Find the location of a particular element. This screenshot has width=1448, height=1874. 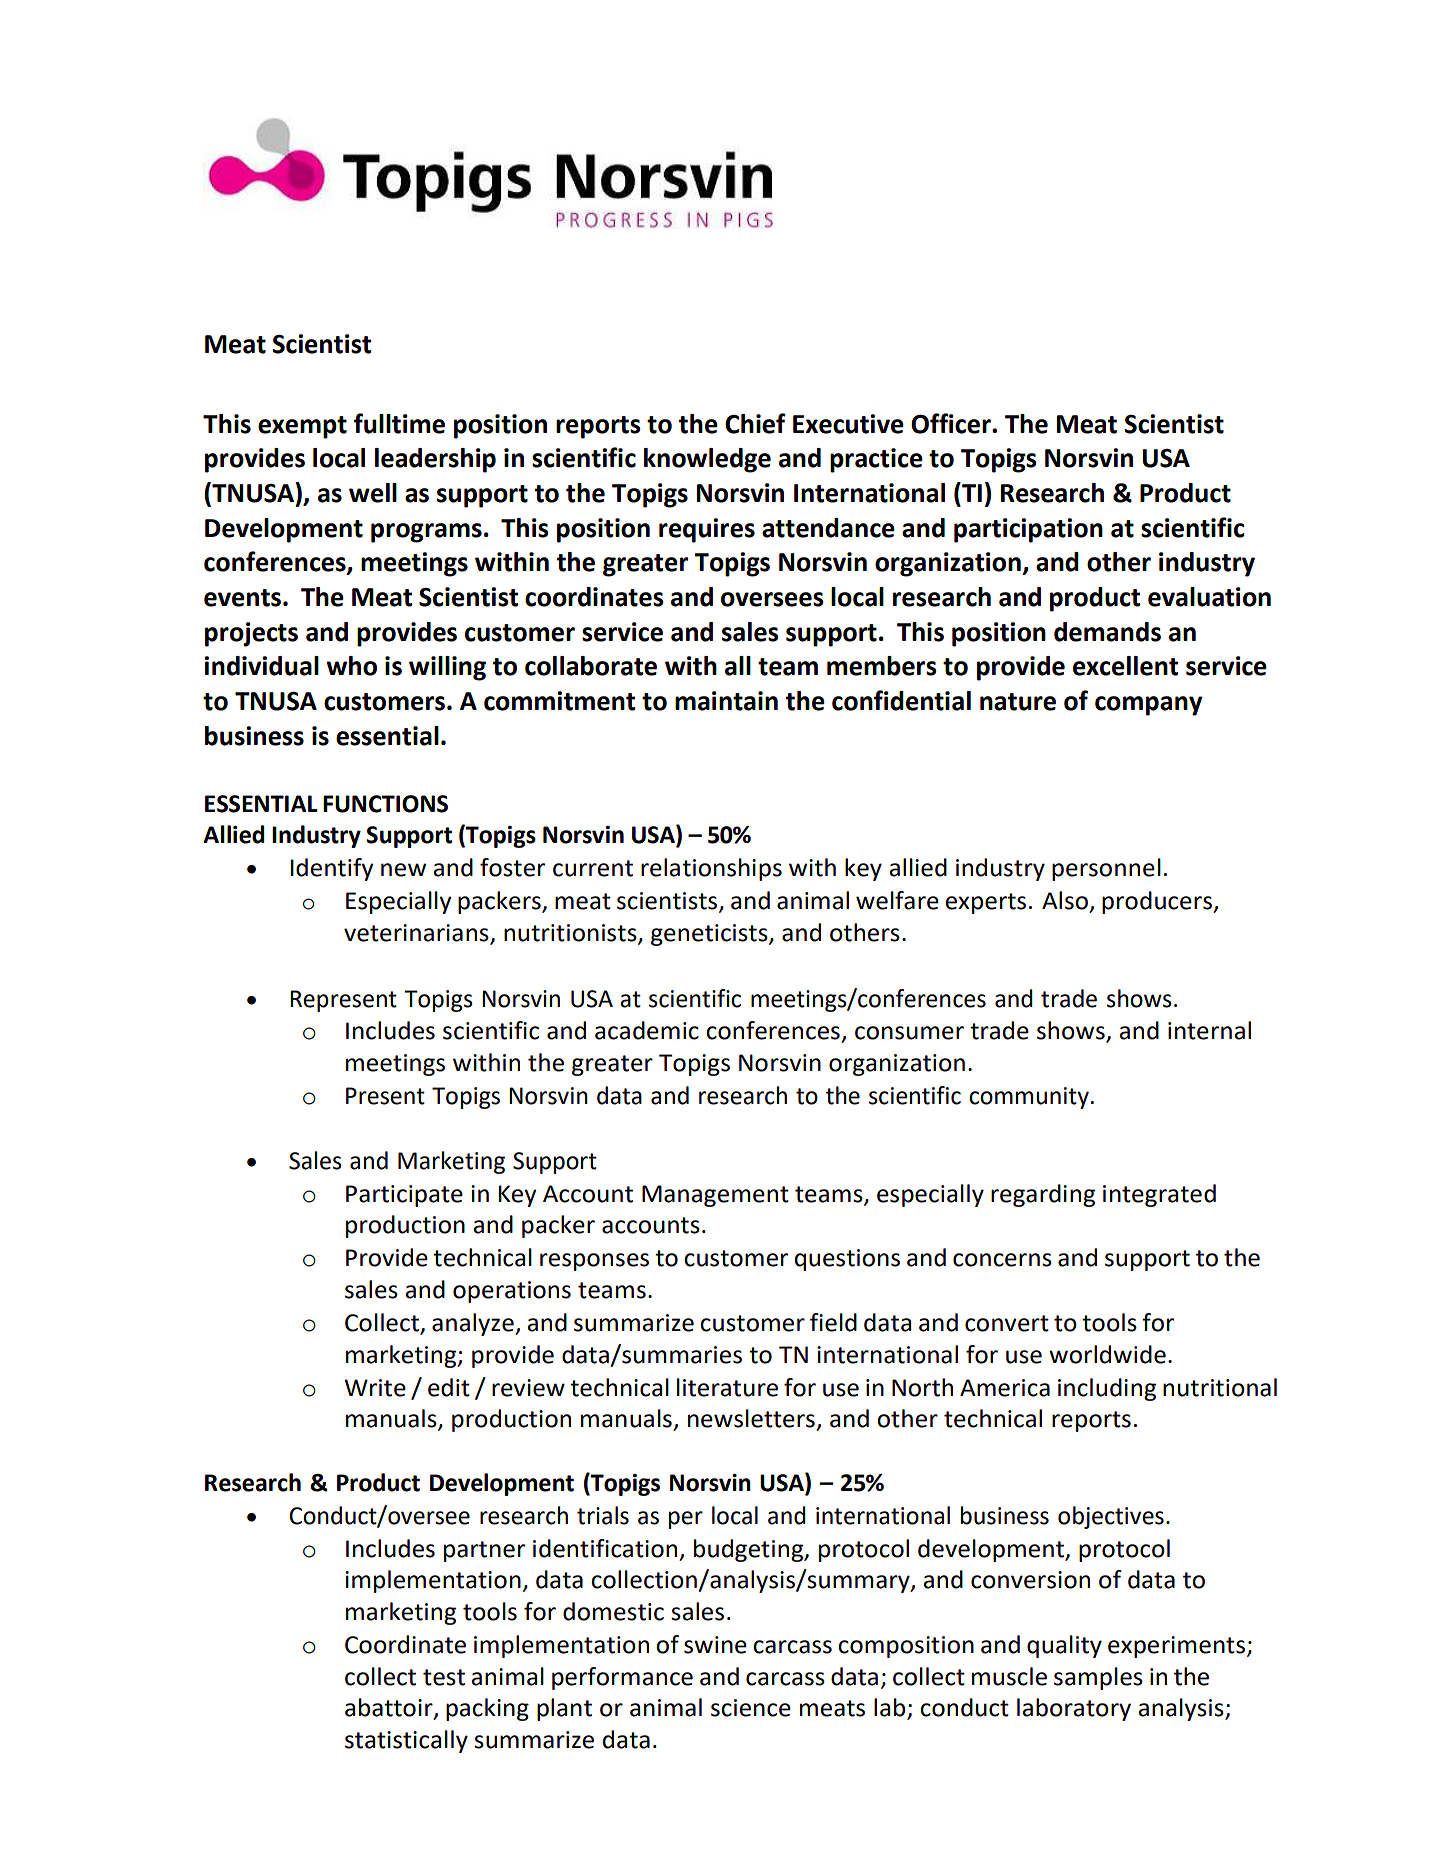

personnel is located at coordinates (1106, 869).
